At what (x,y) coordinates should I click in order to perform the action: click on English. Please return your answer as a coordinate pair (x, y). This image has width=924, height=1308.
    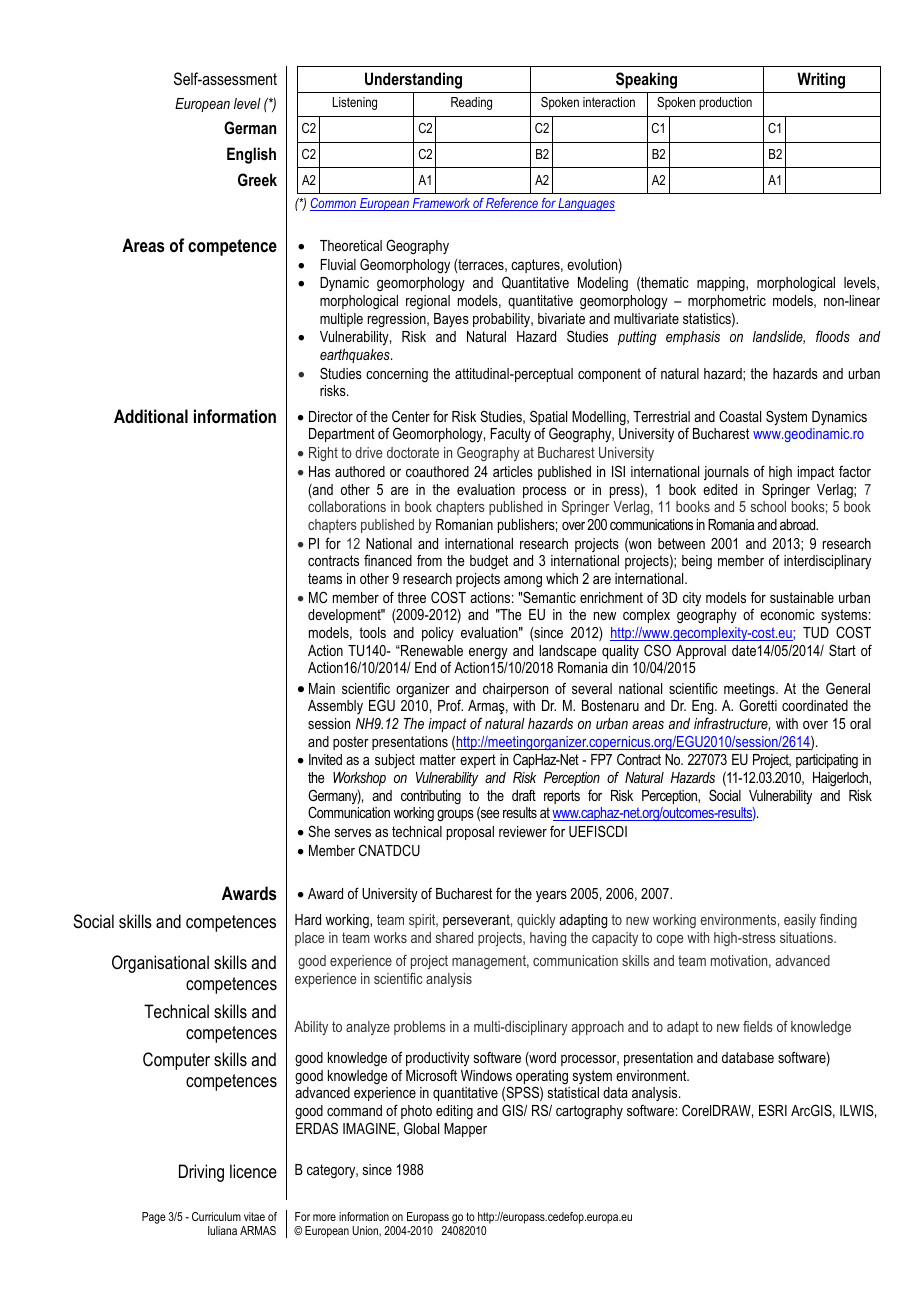
    Looking at the image, I should click on (251, 155).
